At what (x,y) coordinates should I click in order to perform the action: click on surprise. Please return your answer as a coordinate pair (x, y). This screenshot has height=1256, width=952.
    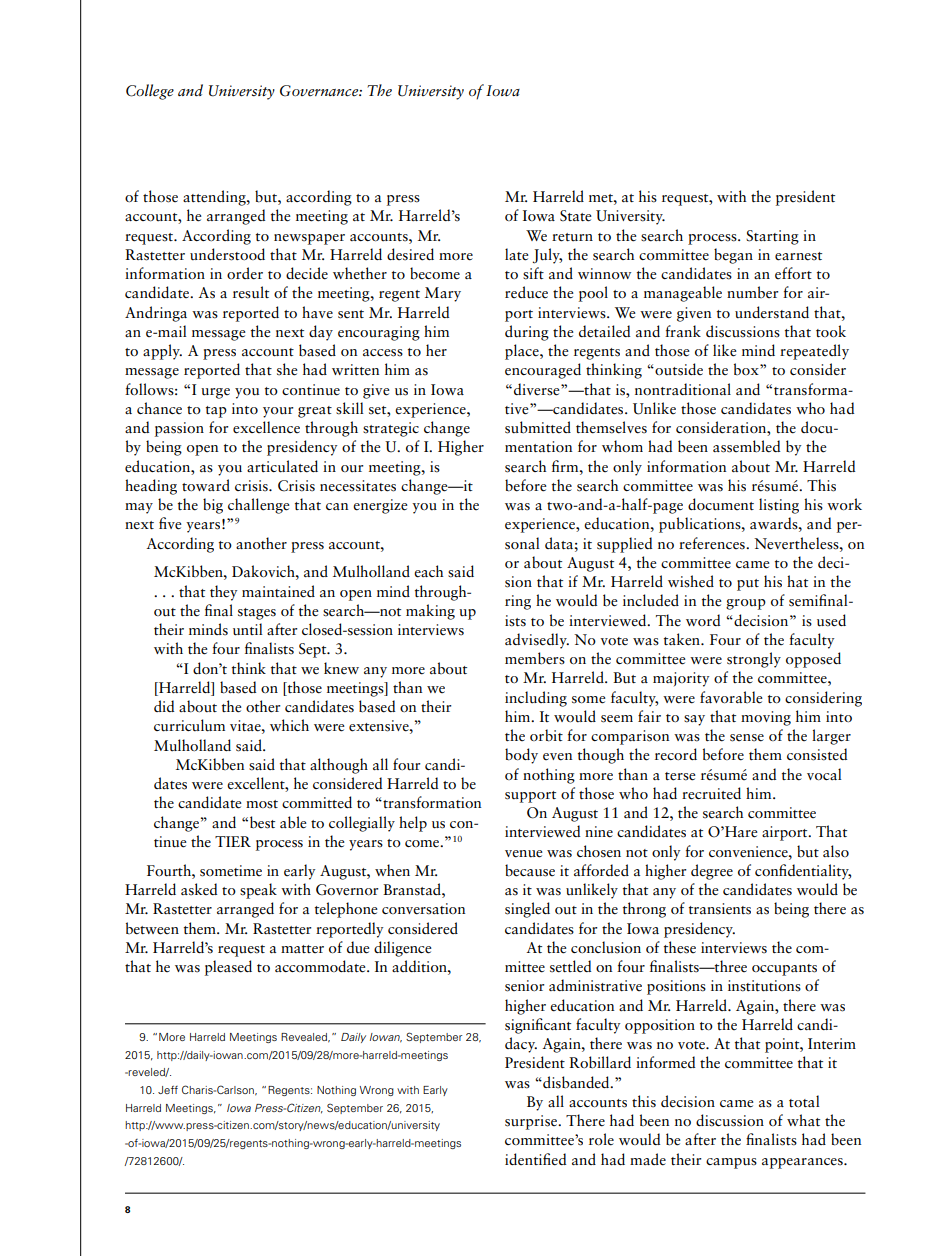
    Looking at the image, I should click on (532, 1122).
